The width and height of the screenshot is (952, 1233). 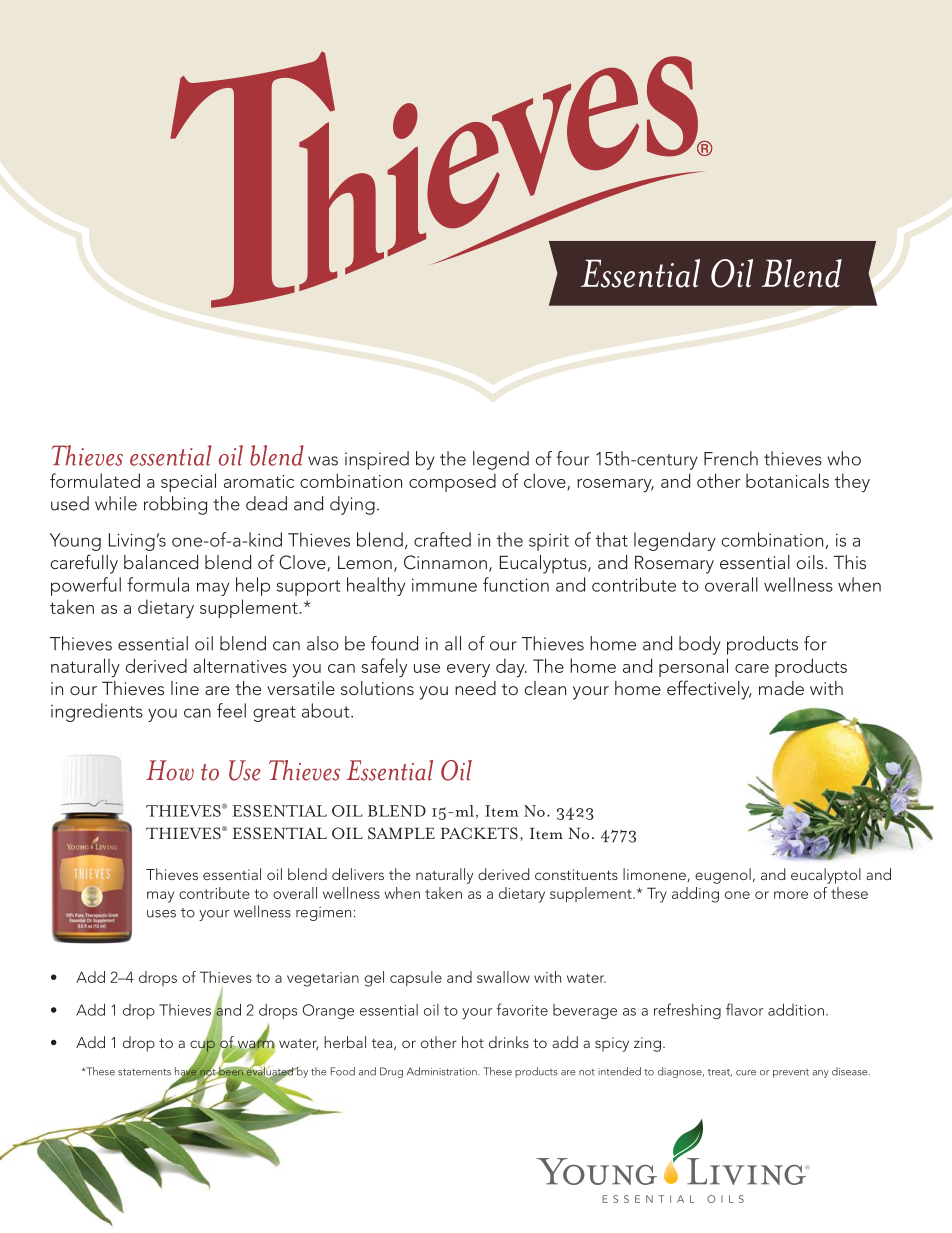 What do you see at coordinates (144, 1072) in the screenshot?
I see `statements` at bounding box center [144, 1072].
